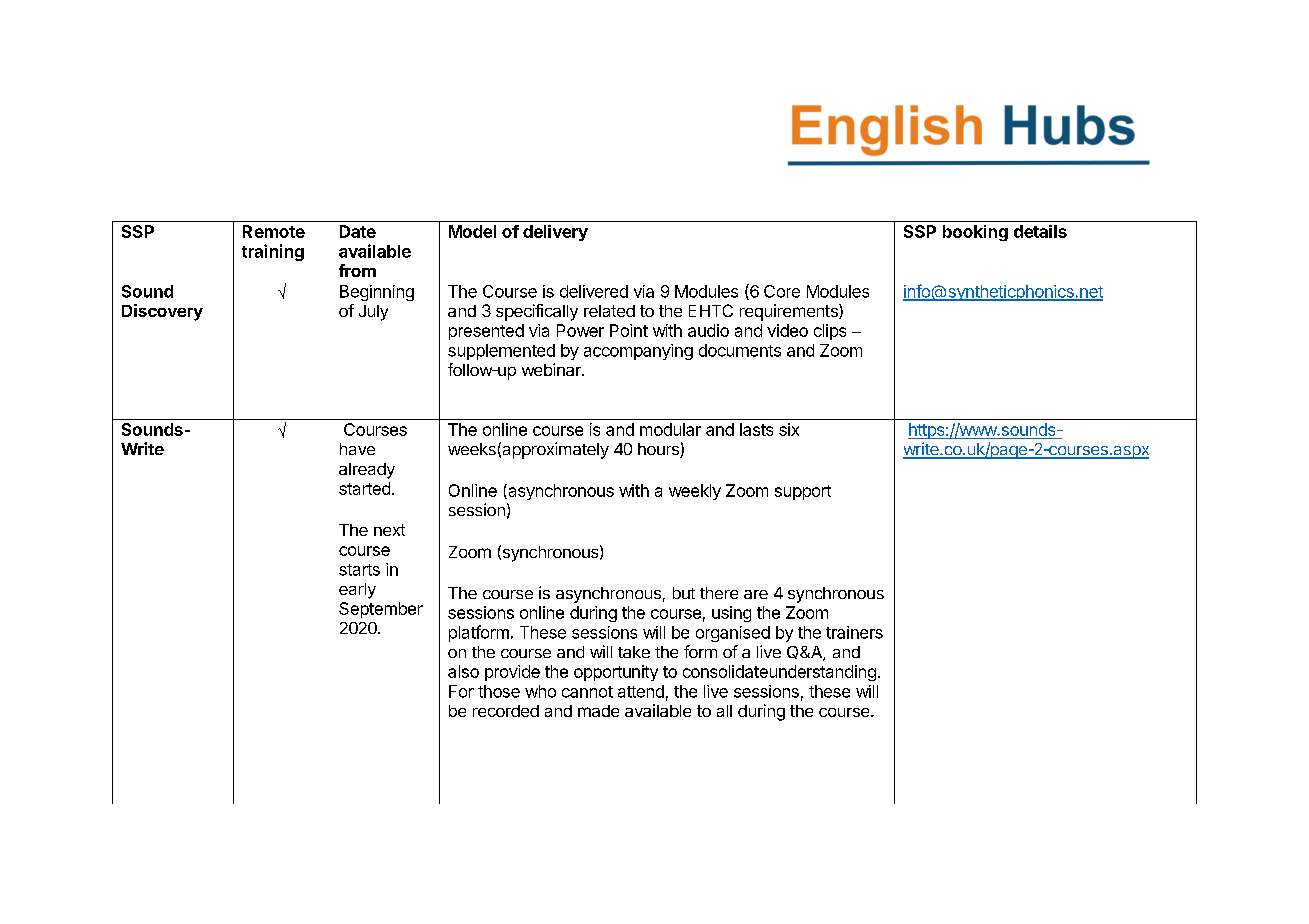  What do you see at coordinates (854, 632) in the image?
I see `trainers` at bounding box center [854, 632].
